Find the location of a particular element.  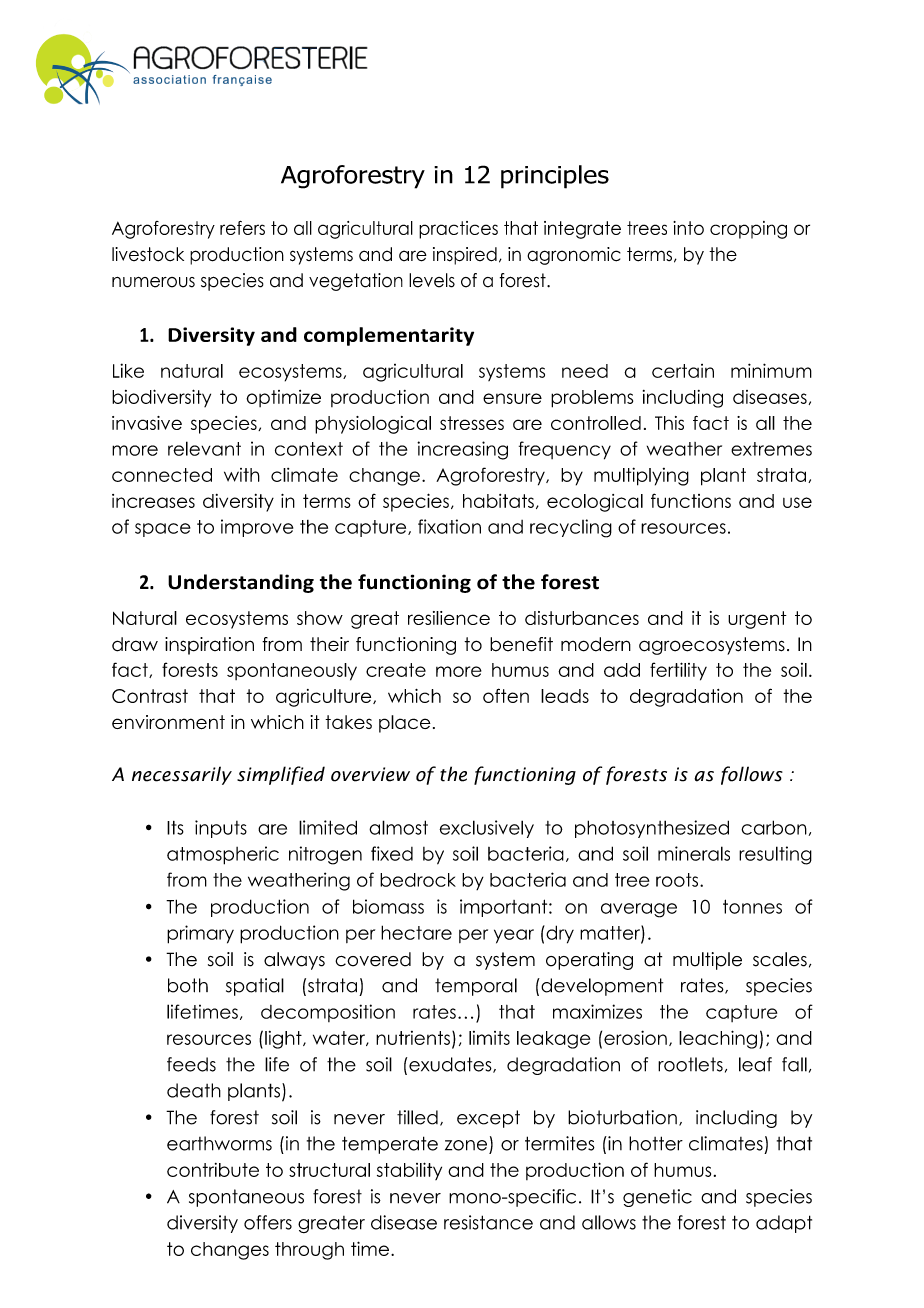

into is located at coordinates (688, 228).
